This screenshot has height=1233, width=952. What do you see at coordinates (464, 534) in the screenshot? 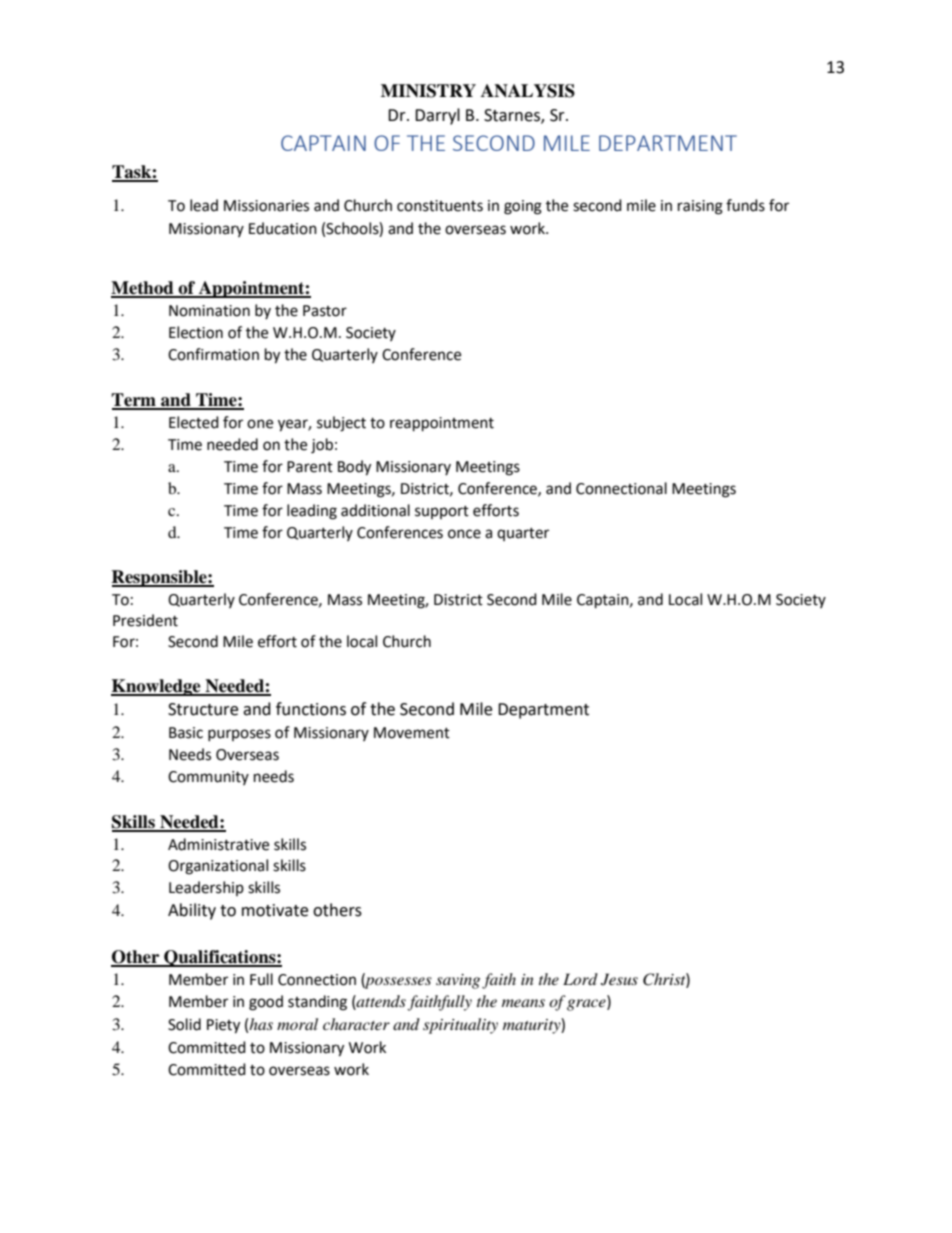
I see `once` at bounding box center [464, 534].
